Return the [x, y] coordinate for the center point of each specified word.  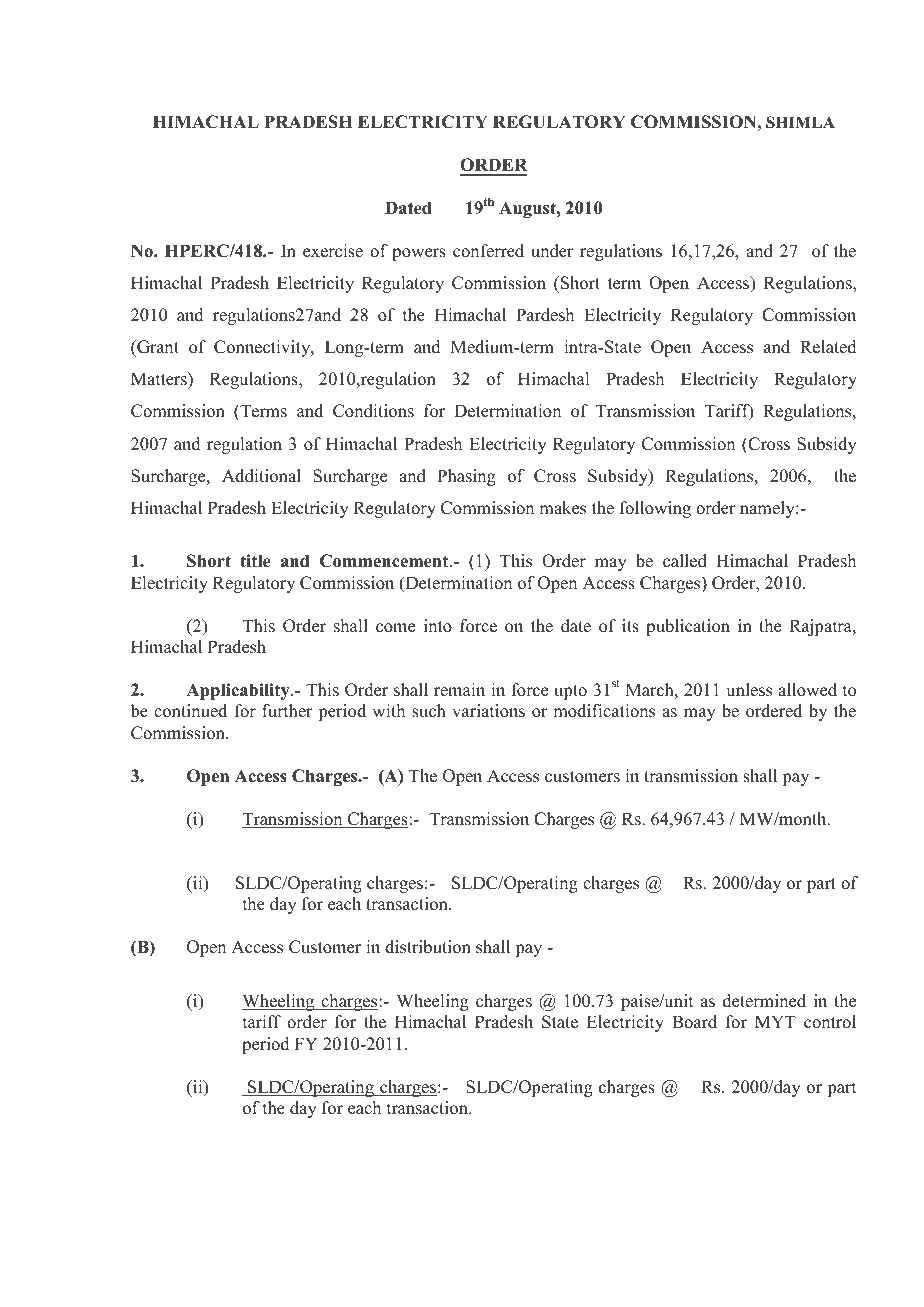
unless [749, 690]
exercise [333, 251]
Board [694, 1022]
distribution [428, 947]
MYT [775, 1021]
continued [190, 711]
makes [562, 508]
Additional [261, 476]
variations [488, 711]
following [655, 509]
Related [828, 347]
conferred [488, 251]
